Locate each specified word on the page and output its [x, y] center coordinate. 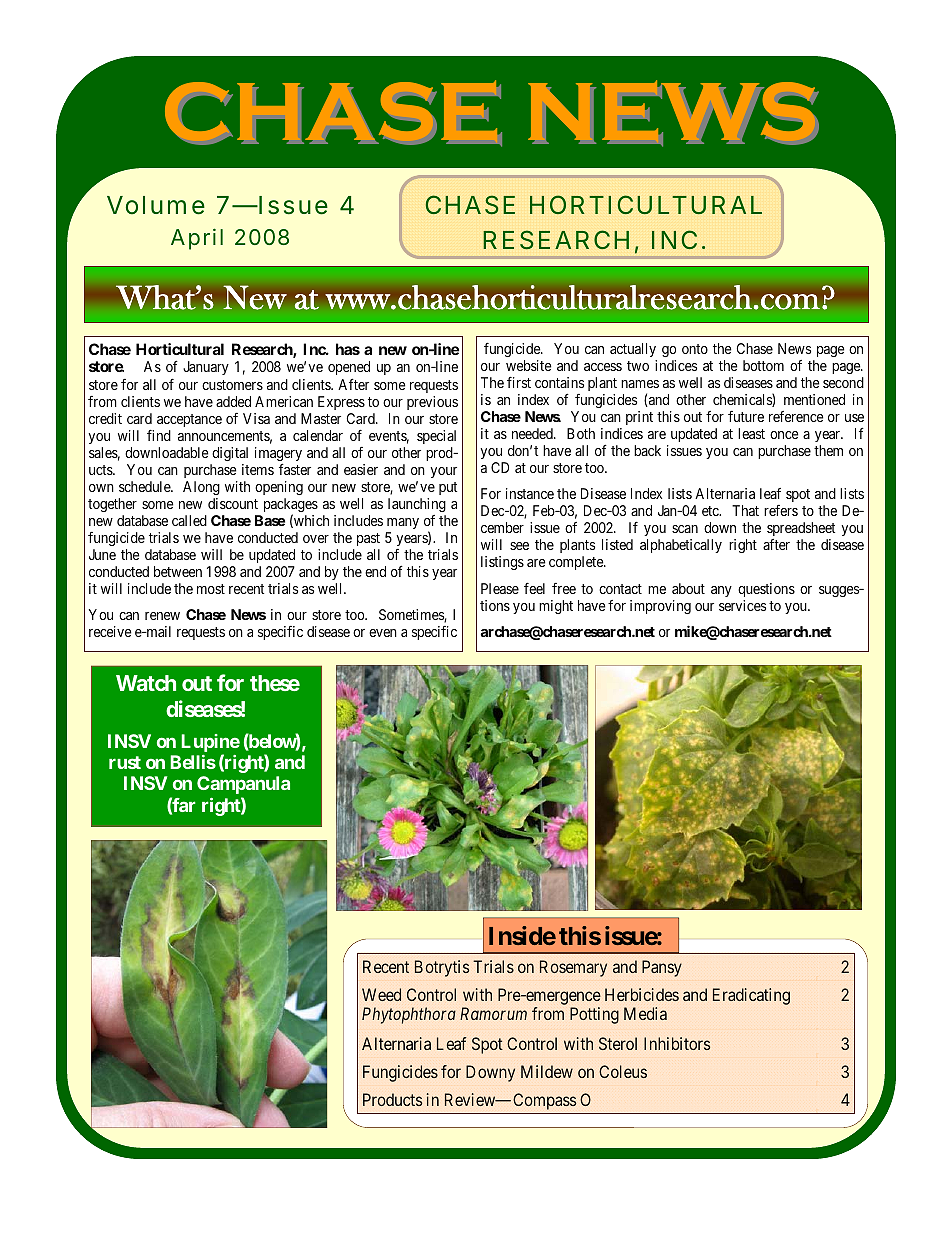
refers [781, 510]
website [529, 365]
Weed [381, 994]
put [448, 488]
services [742, 605]
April [197, 239]
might [556, 607]
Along [201, 488]
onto [695, 349]
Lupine [210, 743]
